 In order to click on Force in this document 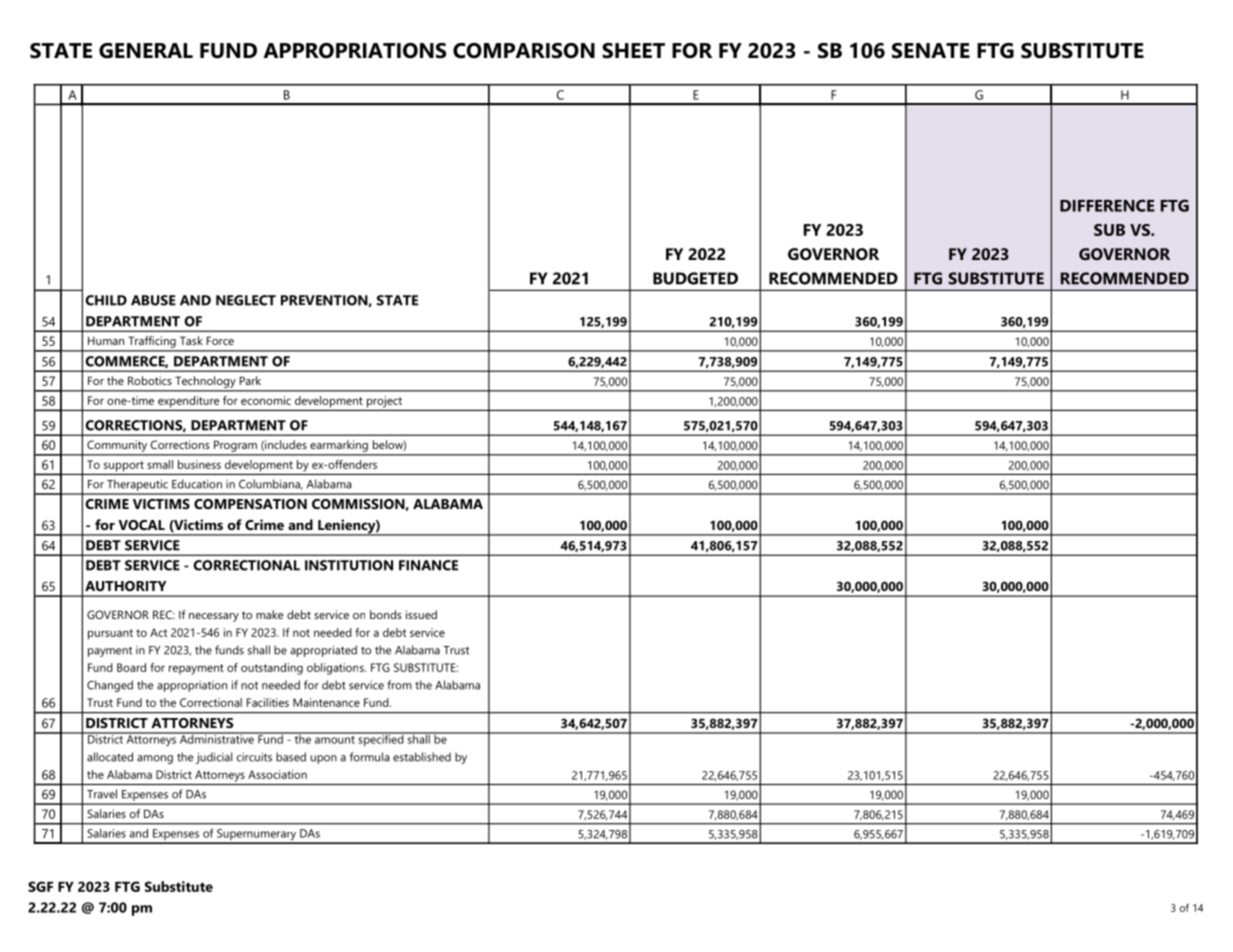, I will do `click(220, 340)`.
